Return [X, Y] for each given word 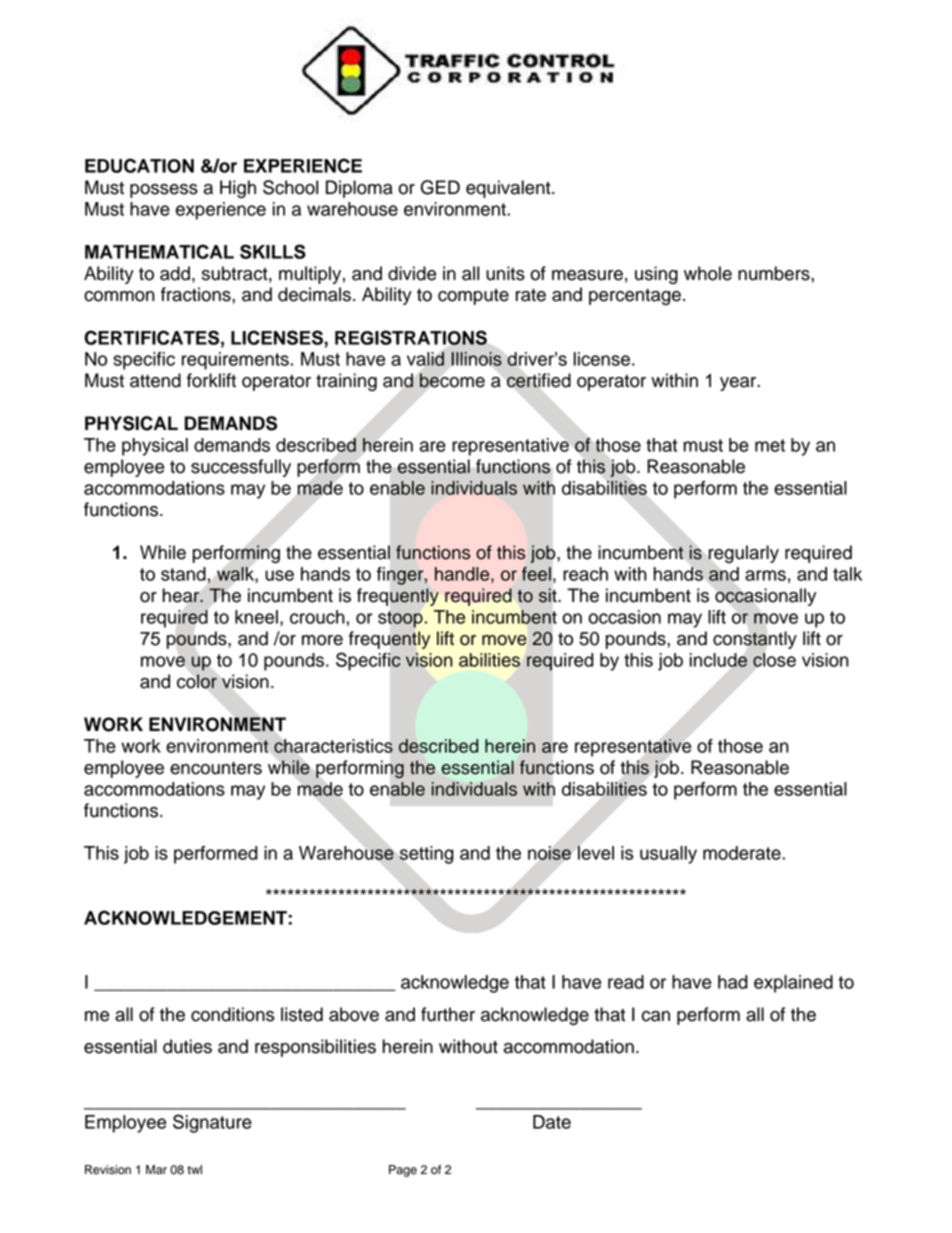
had [733, 982]
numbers [775, 273]
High [238, 189]
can [656, 1016]
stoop [400, 619]
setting [426, 855]
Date [552, 1122]
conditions [233, 1014]
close [774, 659]
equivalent [509, 189]
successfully [241, 468]
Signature [212, 1123]
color [197, 681]
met [770, 445]
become [452, 380]
